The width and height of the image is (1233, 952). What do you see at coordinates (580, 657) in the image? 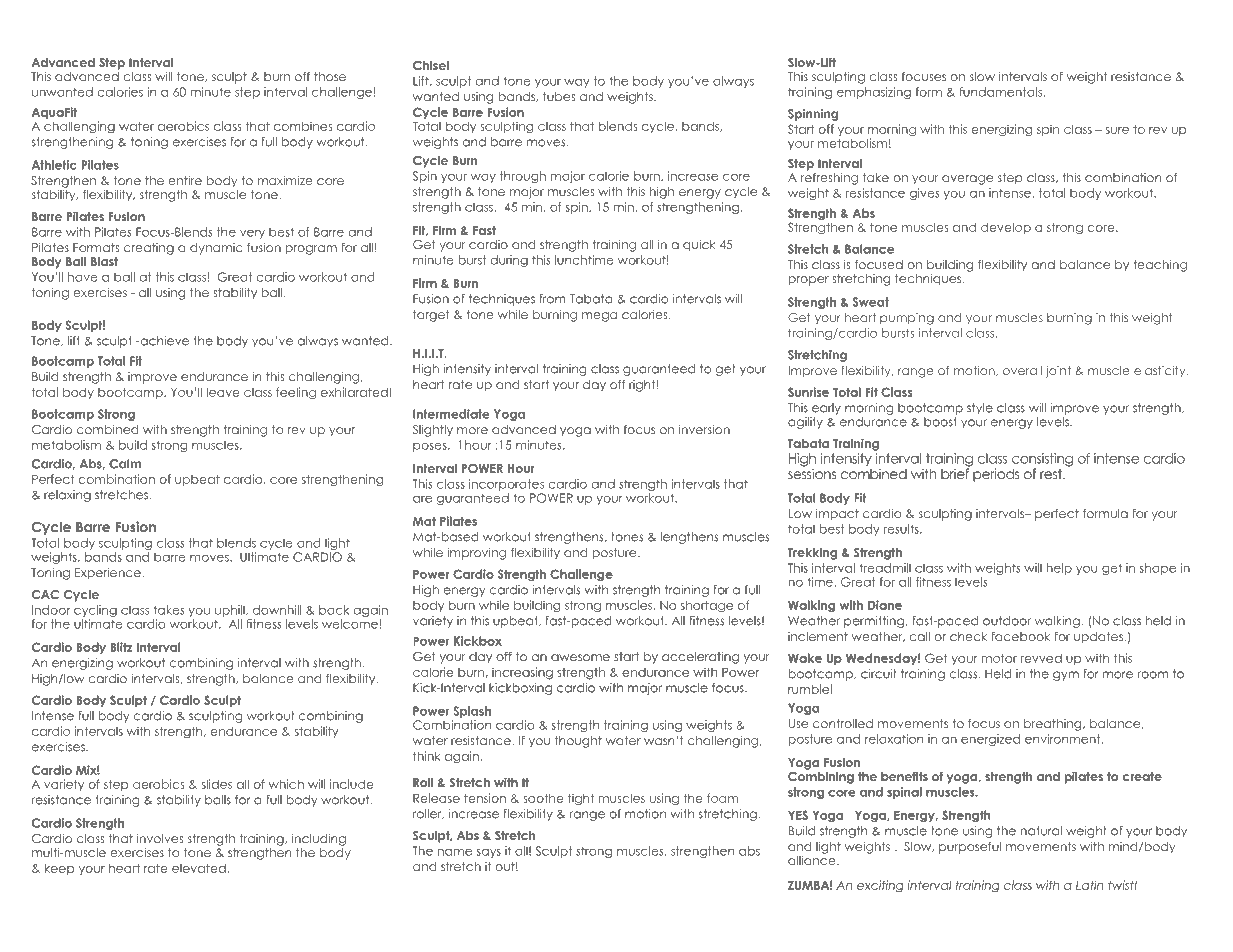
I see `awesome` at bounding box center [580, 657].
